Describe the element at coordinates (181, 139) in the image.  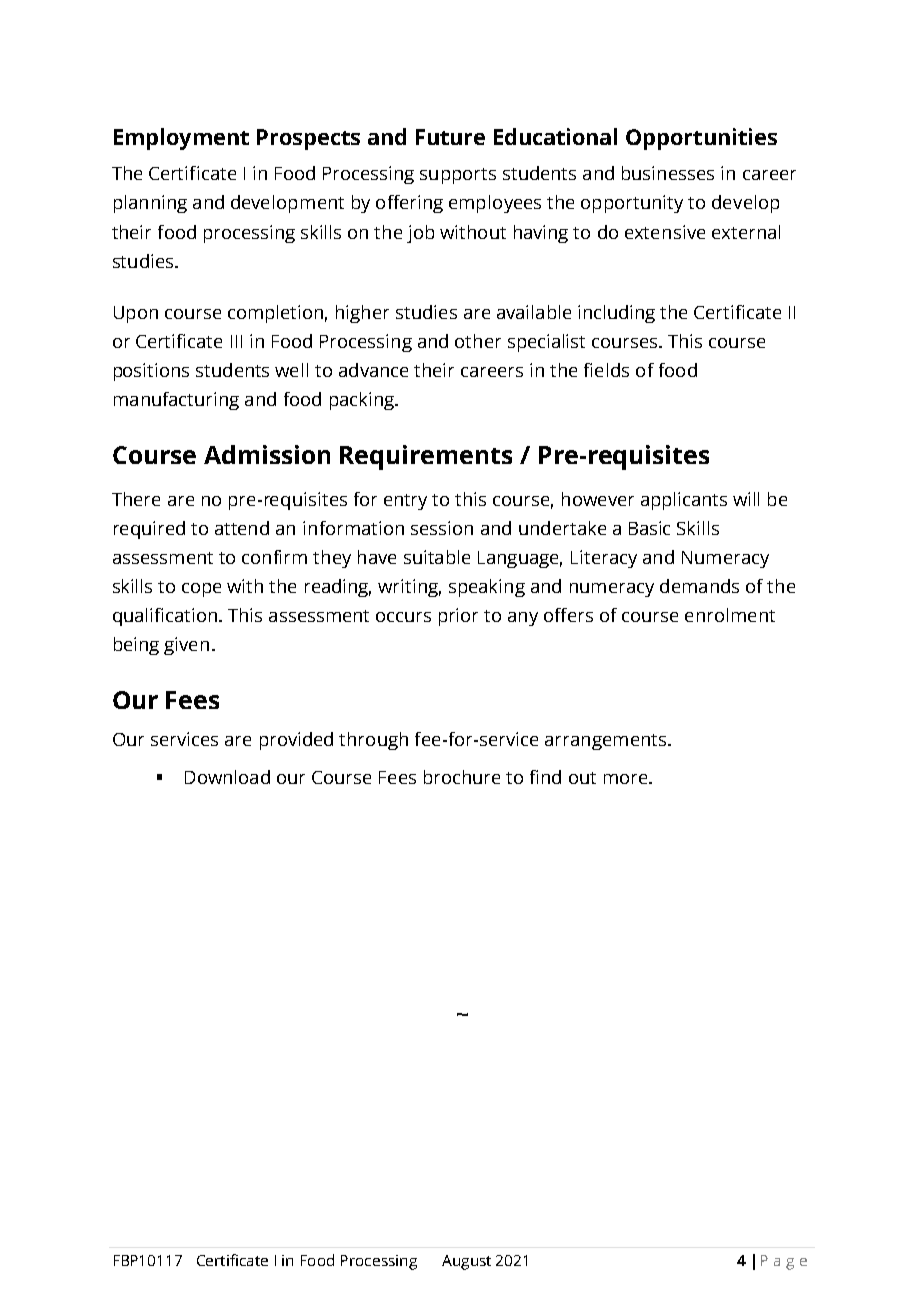
I see `Employment` at that location.
